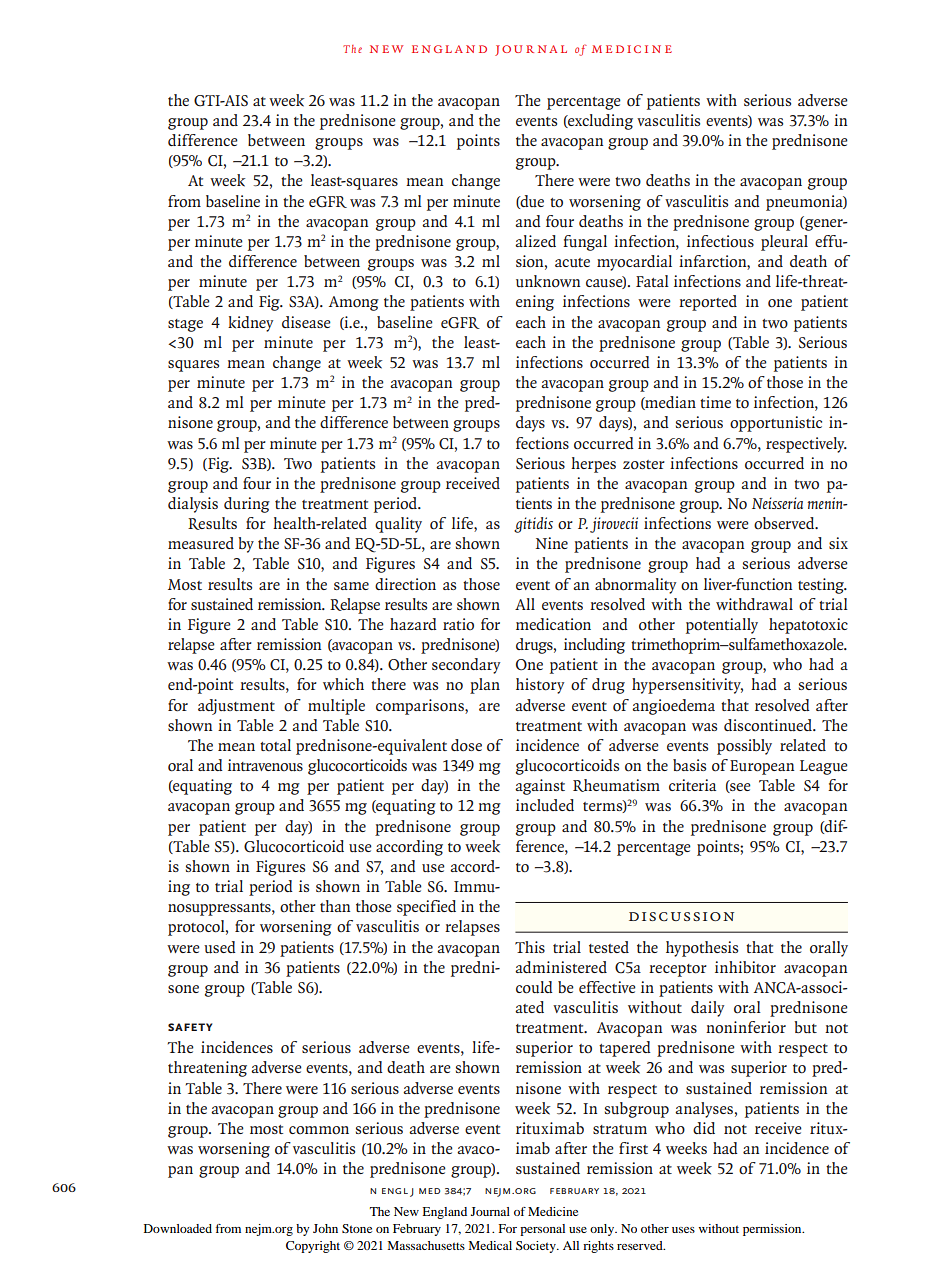 Image resolution: width=952 pixels, height=1270 pixels. I want to click on personal, so click(542, 1230).
